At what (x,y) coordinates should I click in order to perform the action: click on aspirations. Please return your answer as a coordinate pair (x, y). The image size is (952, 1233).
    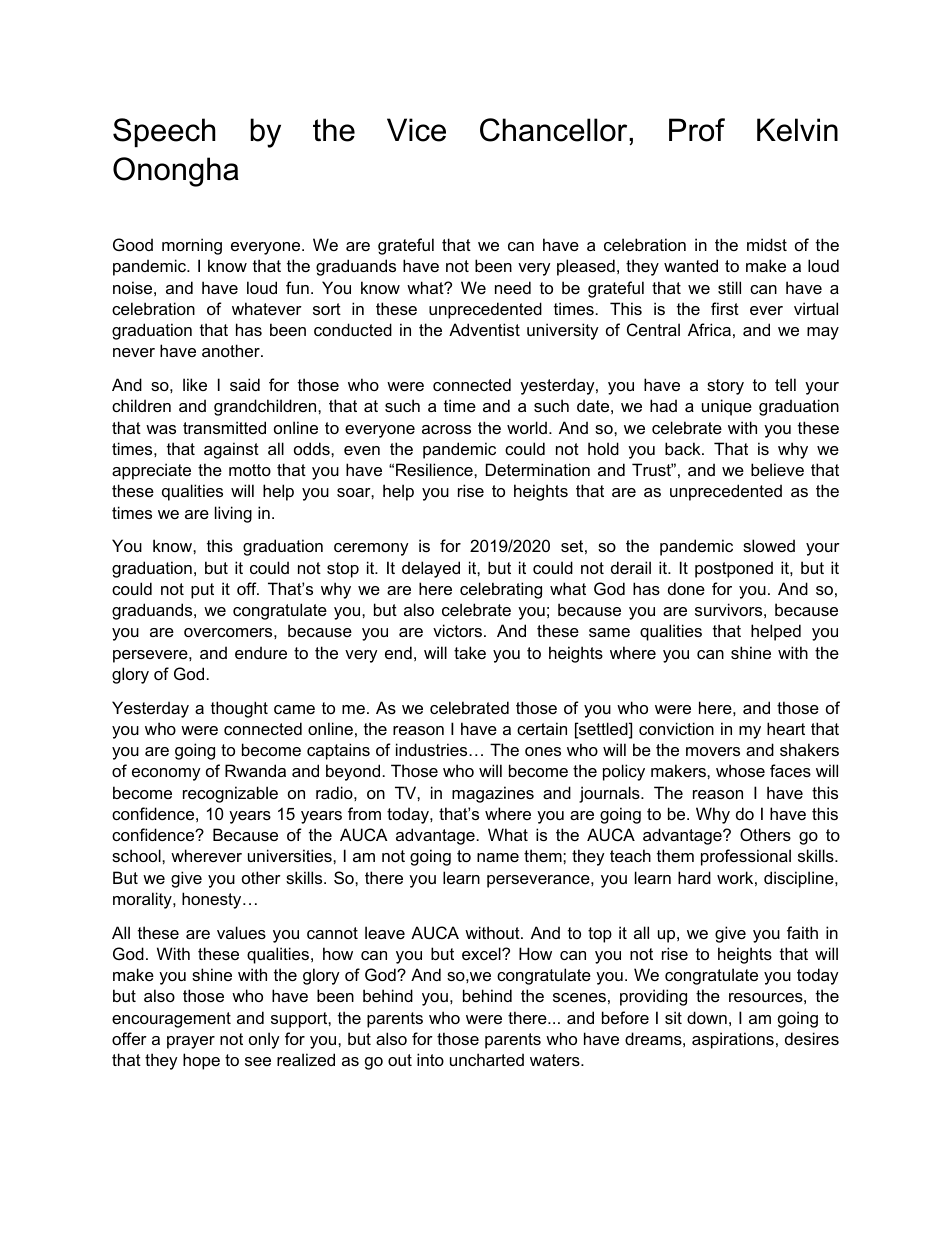
    Looking at the image, I should click on (733, 1040).
